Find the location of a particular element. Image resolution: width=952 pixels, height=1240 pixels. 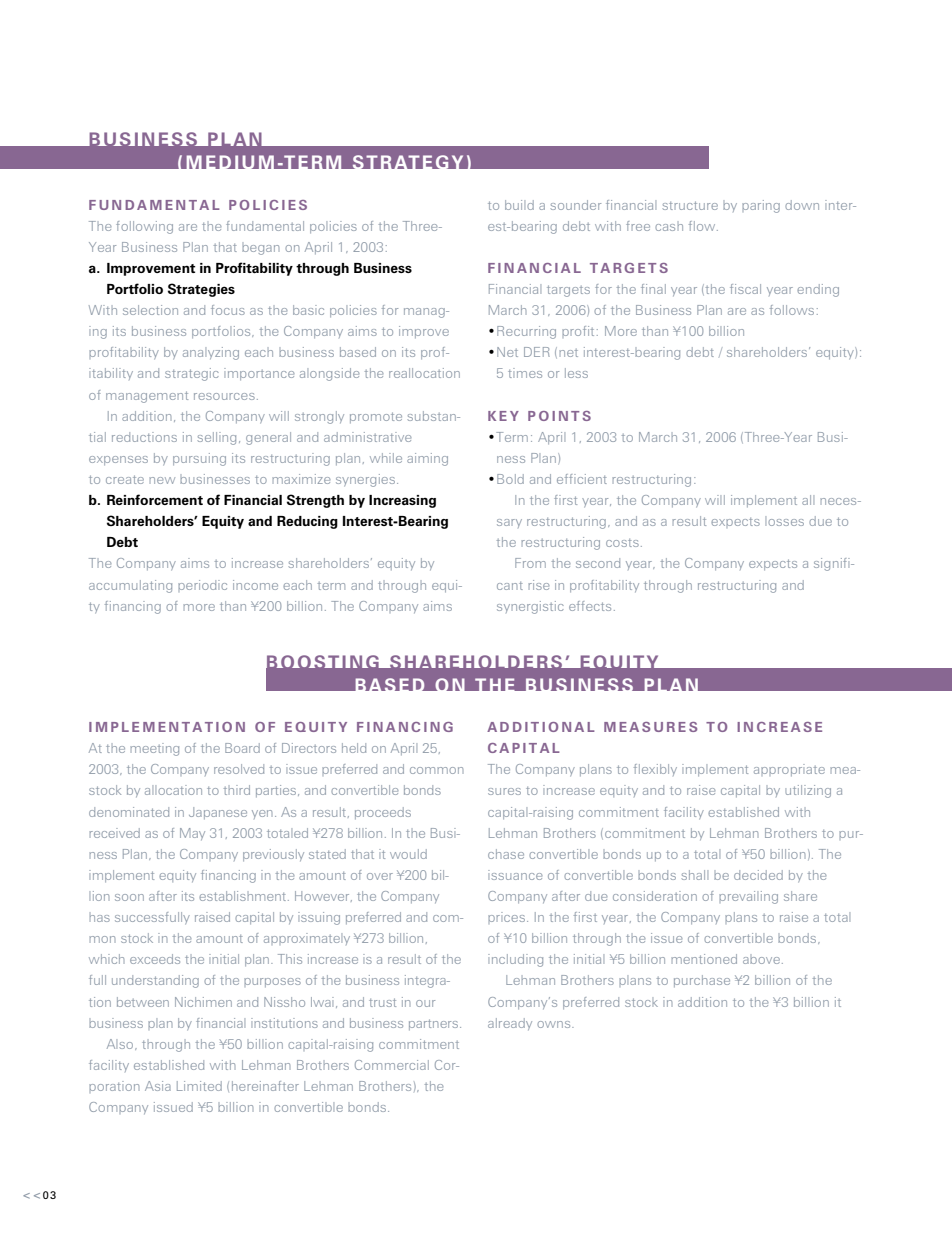

above is located at coordinates (761, 960).
